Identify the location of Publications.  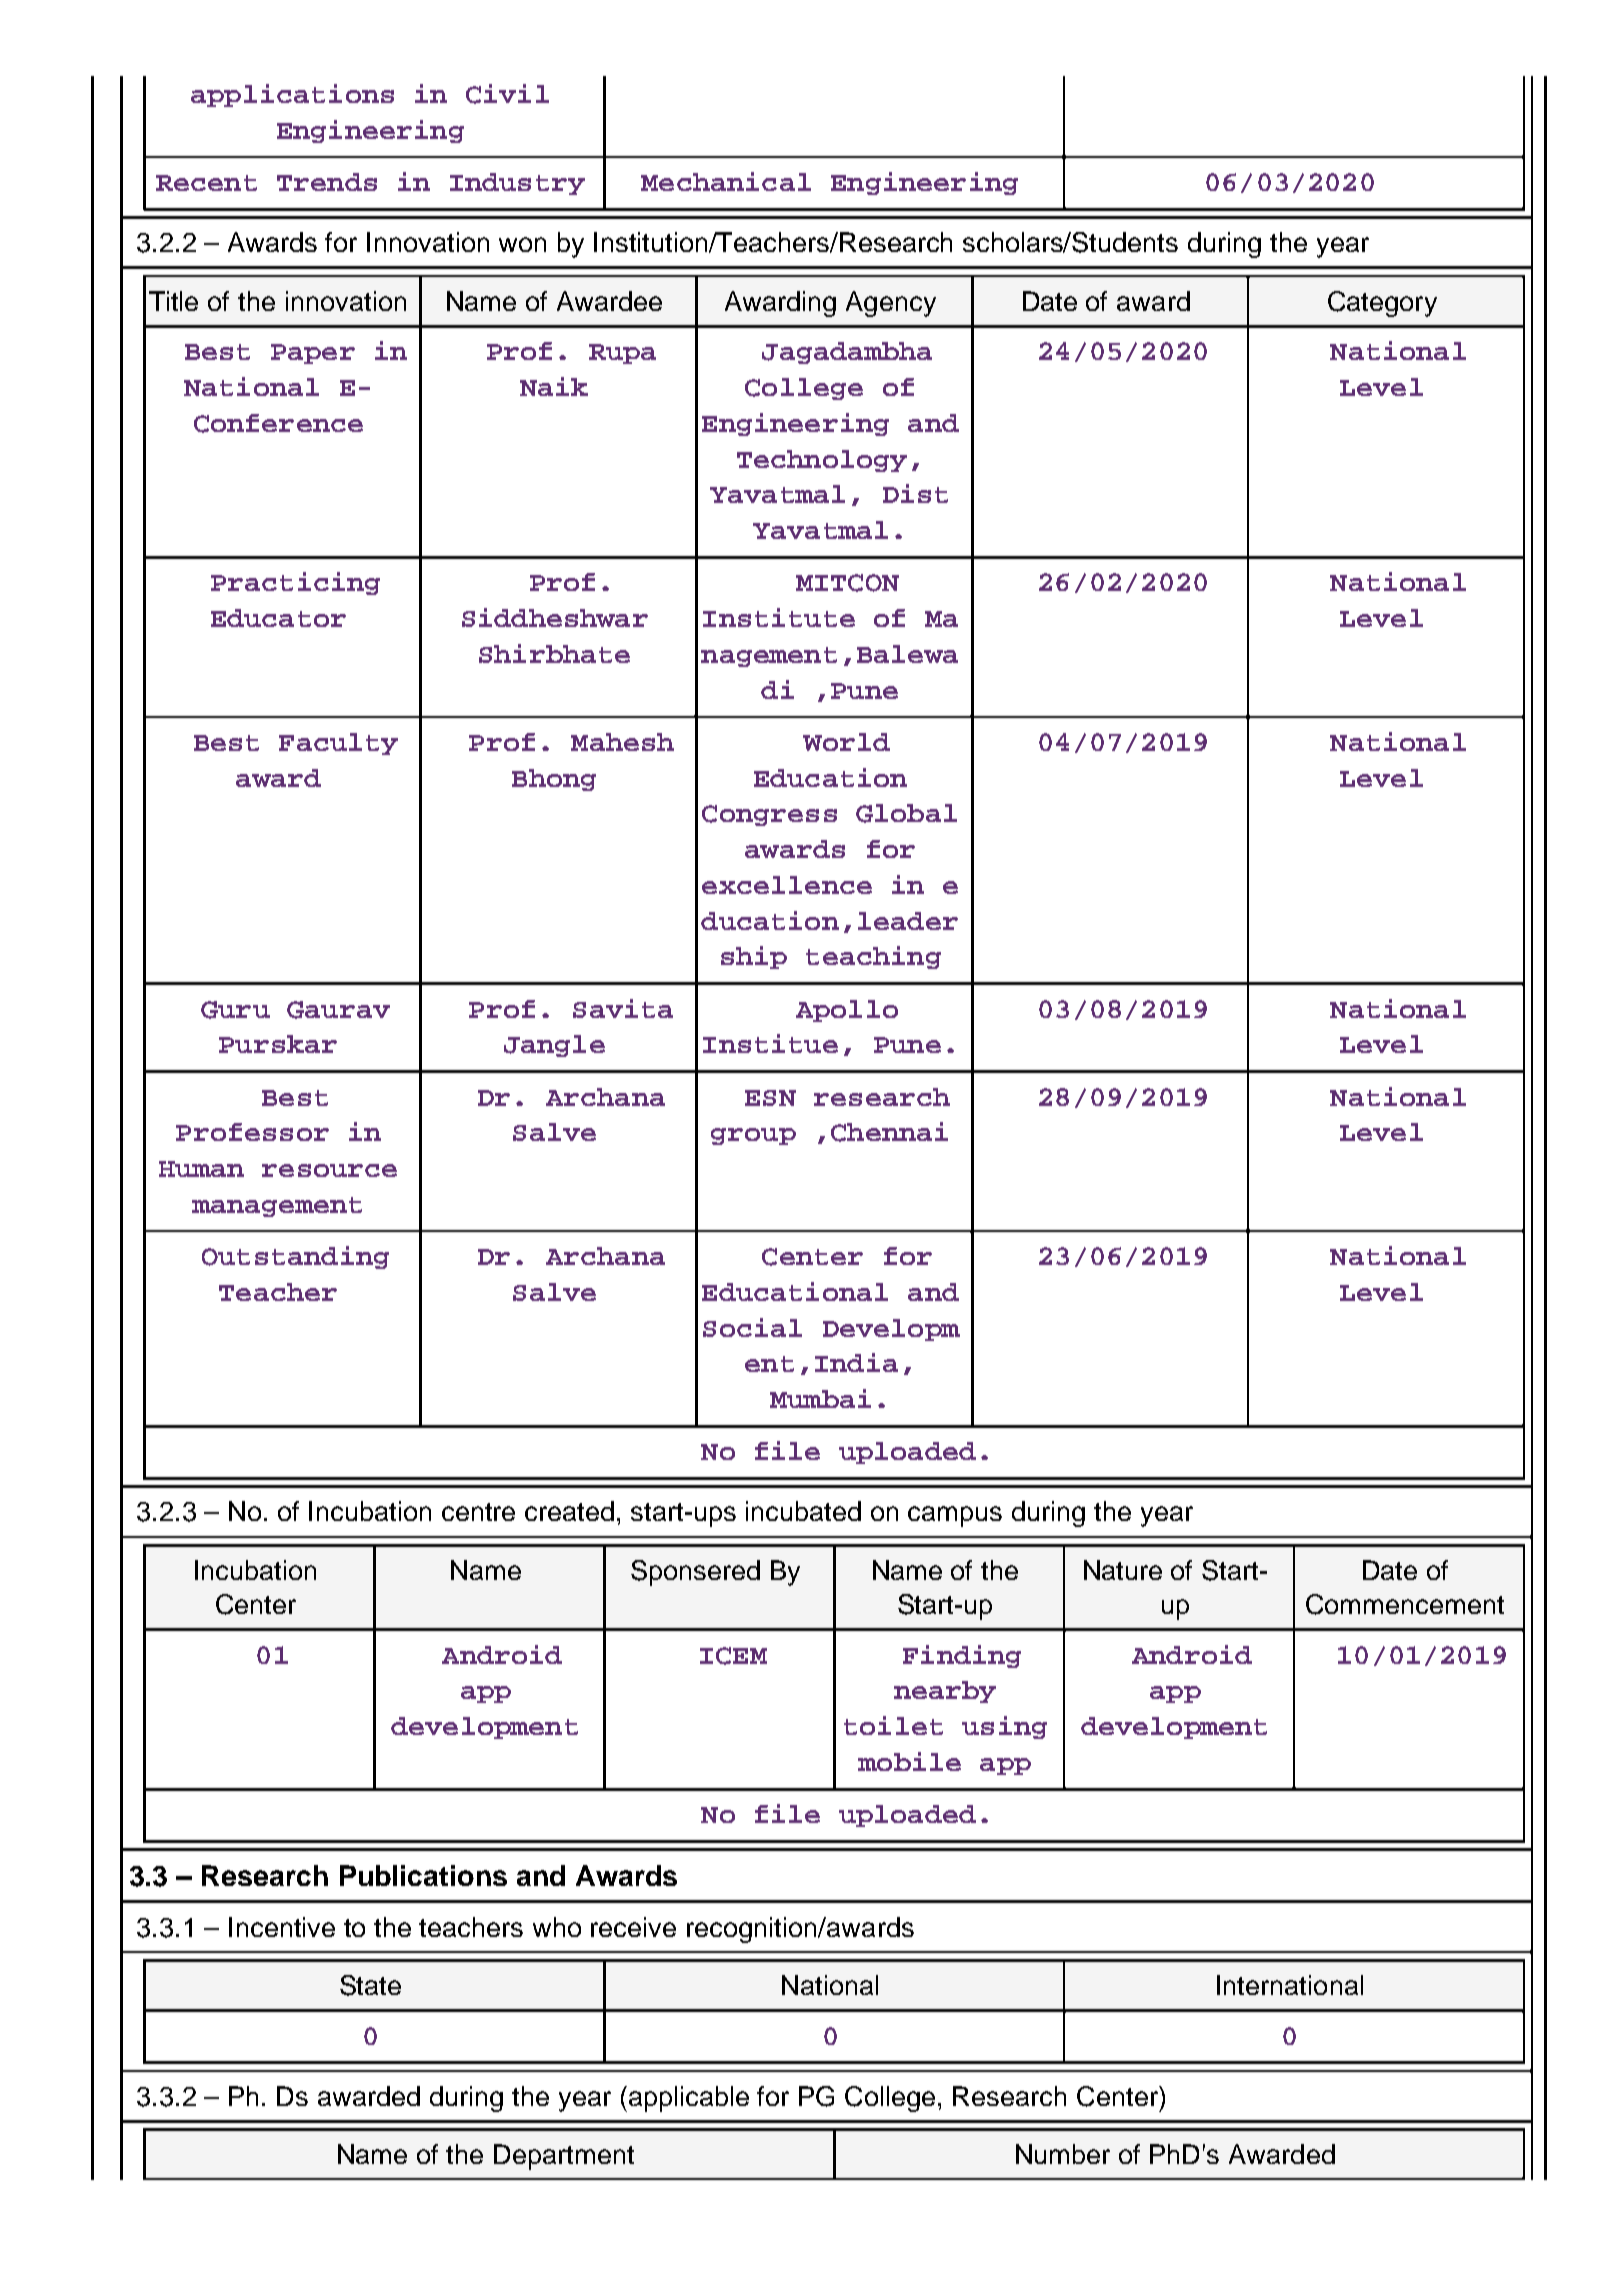
(423, 1875).
